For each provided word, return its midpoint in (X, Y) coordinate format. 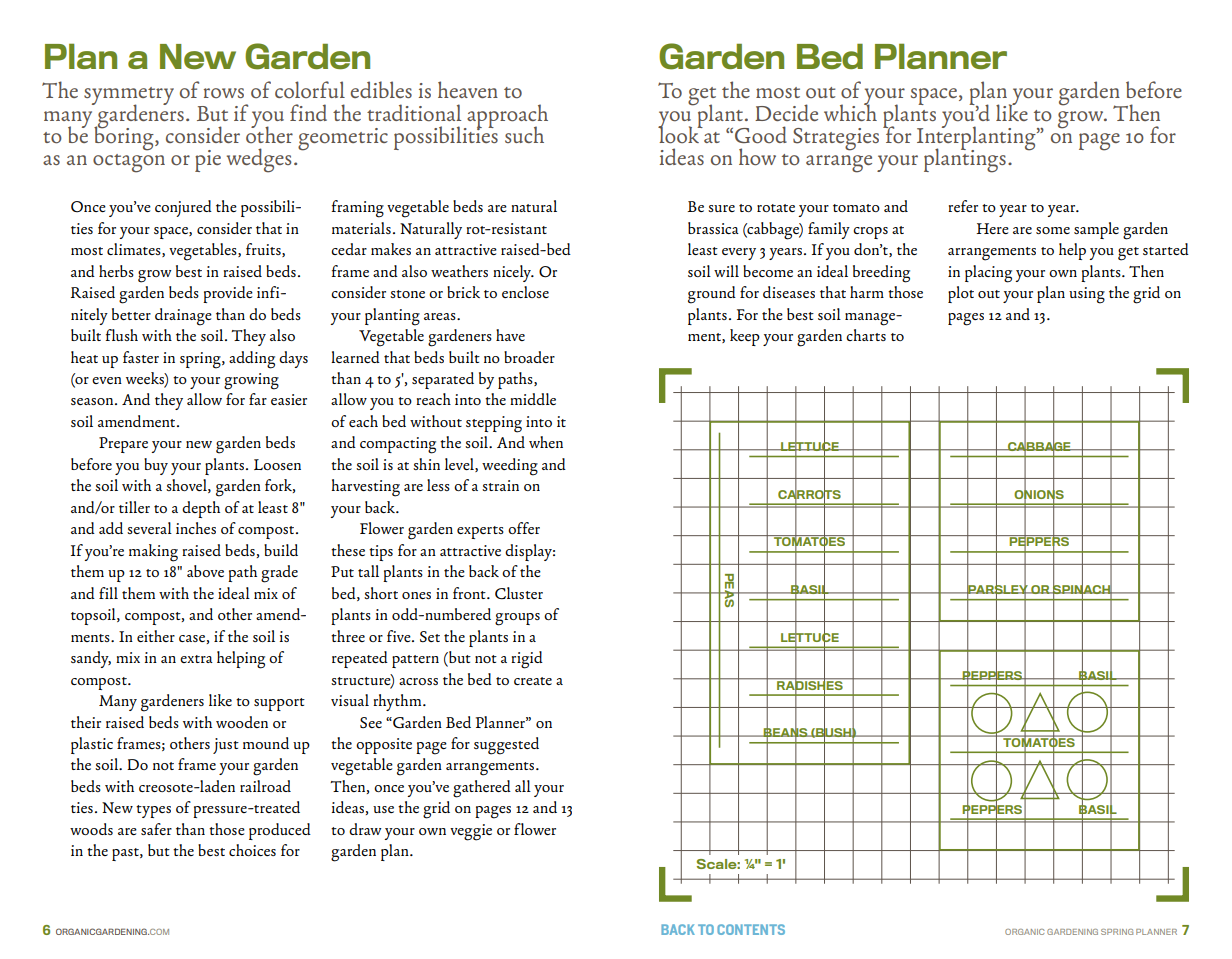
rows (224, 93)
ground (712, 295)
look (680, 134)
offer (524, 528)
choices (252, 850)
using (1087, 295)
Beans (785, 733)
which (850, 111)
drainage (183, 317)
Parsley (998, 590)
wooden (242, 722)
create (533, 681)
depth (201, 509)
